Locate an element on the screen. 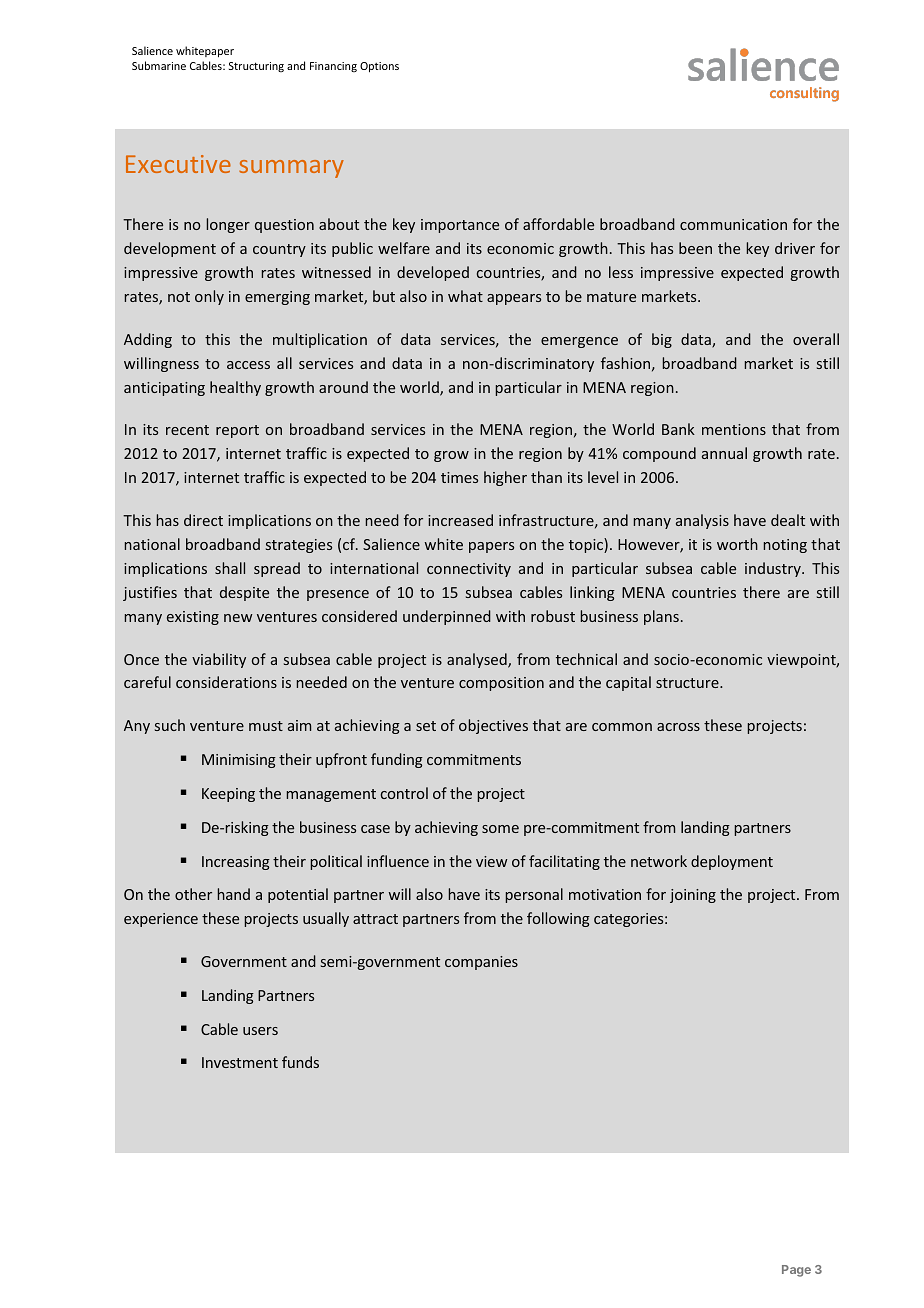 Image resolution: width=924 pixels, height=1308 pixels. viability is located at coordinates (219, 660).
